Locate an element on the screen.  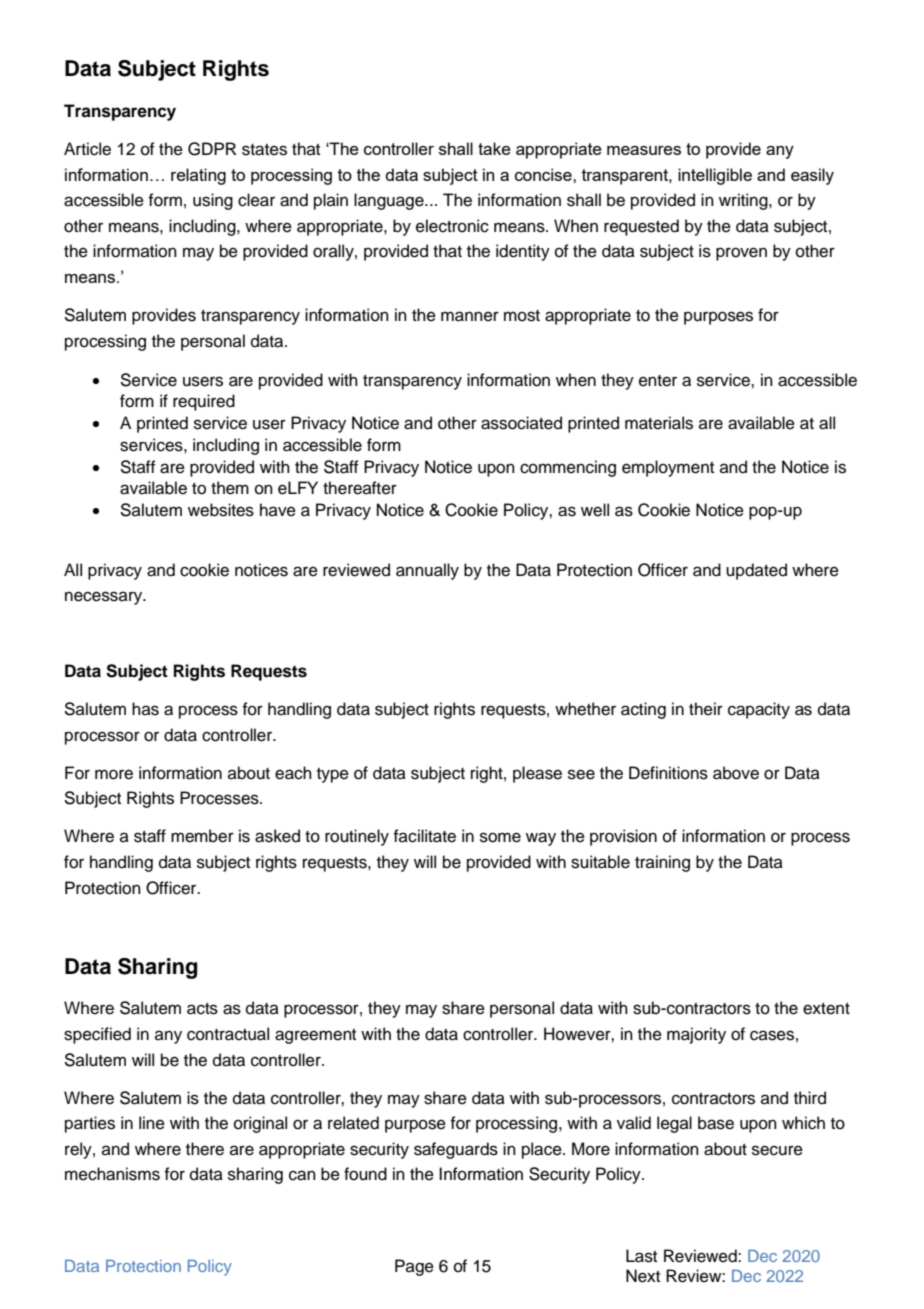
mechanisms is located at coordinates (112, 1174).
